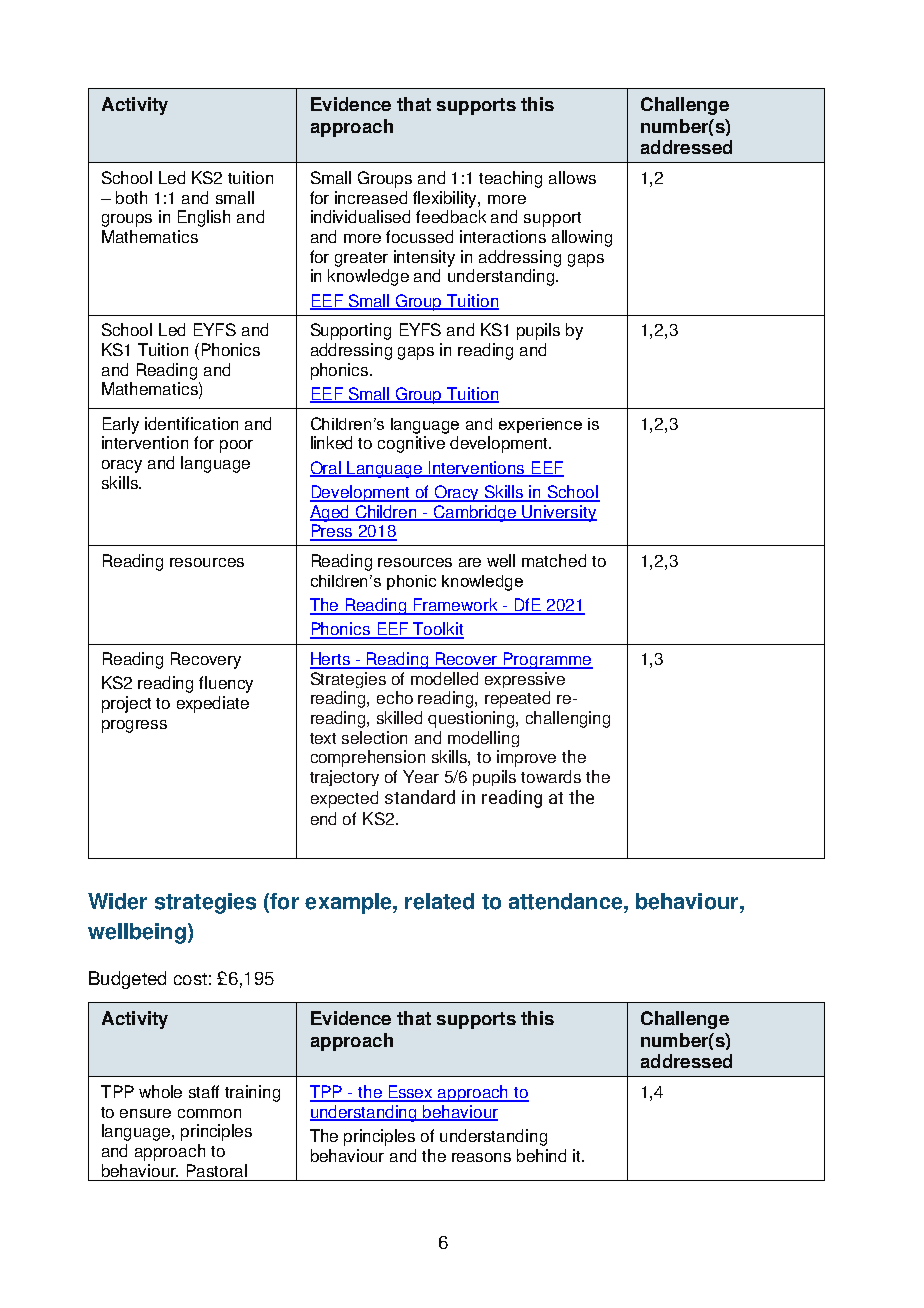 The image size is (924, 1308). Describe the element at coordinates (191, 423) in the page. I see `identification` at that location.
